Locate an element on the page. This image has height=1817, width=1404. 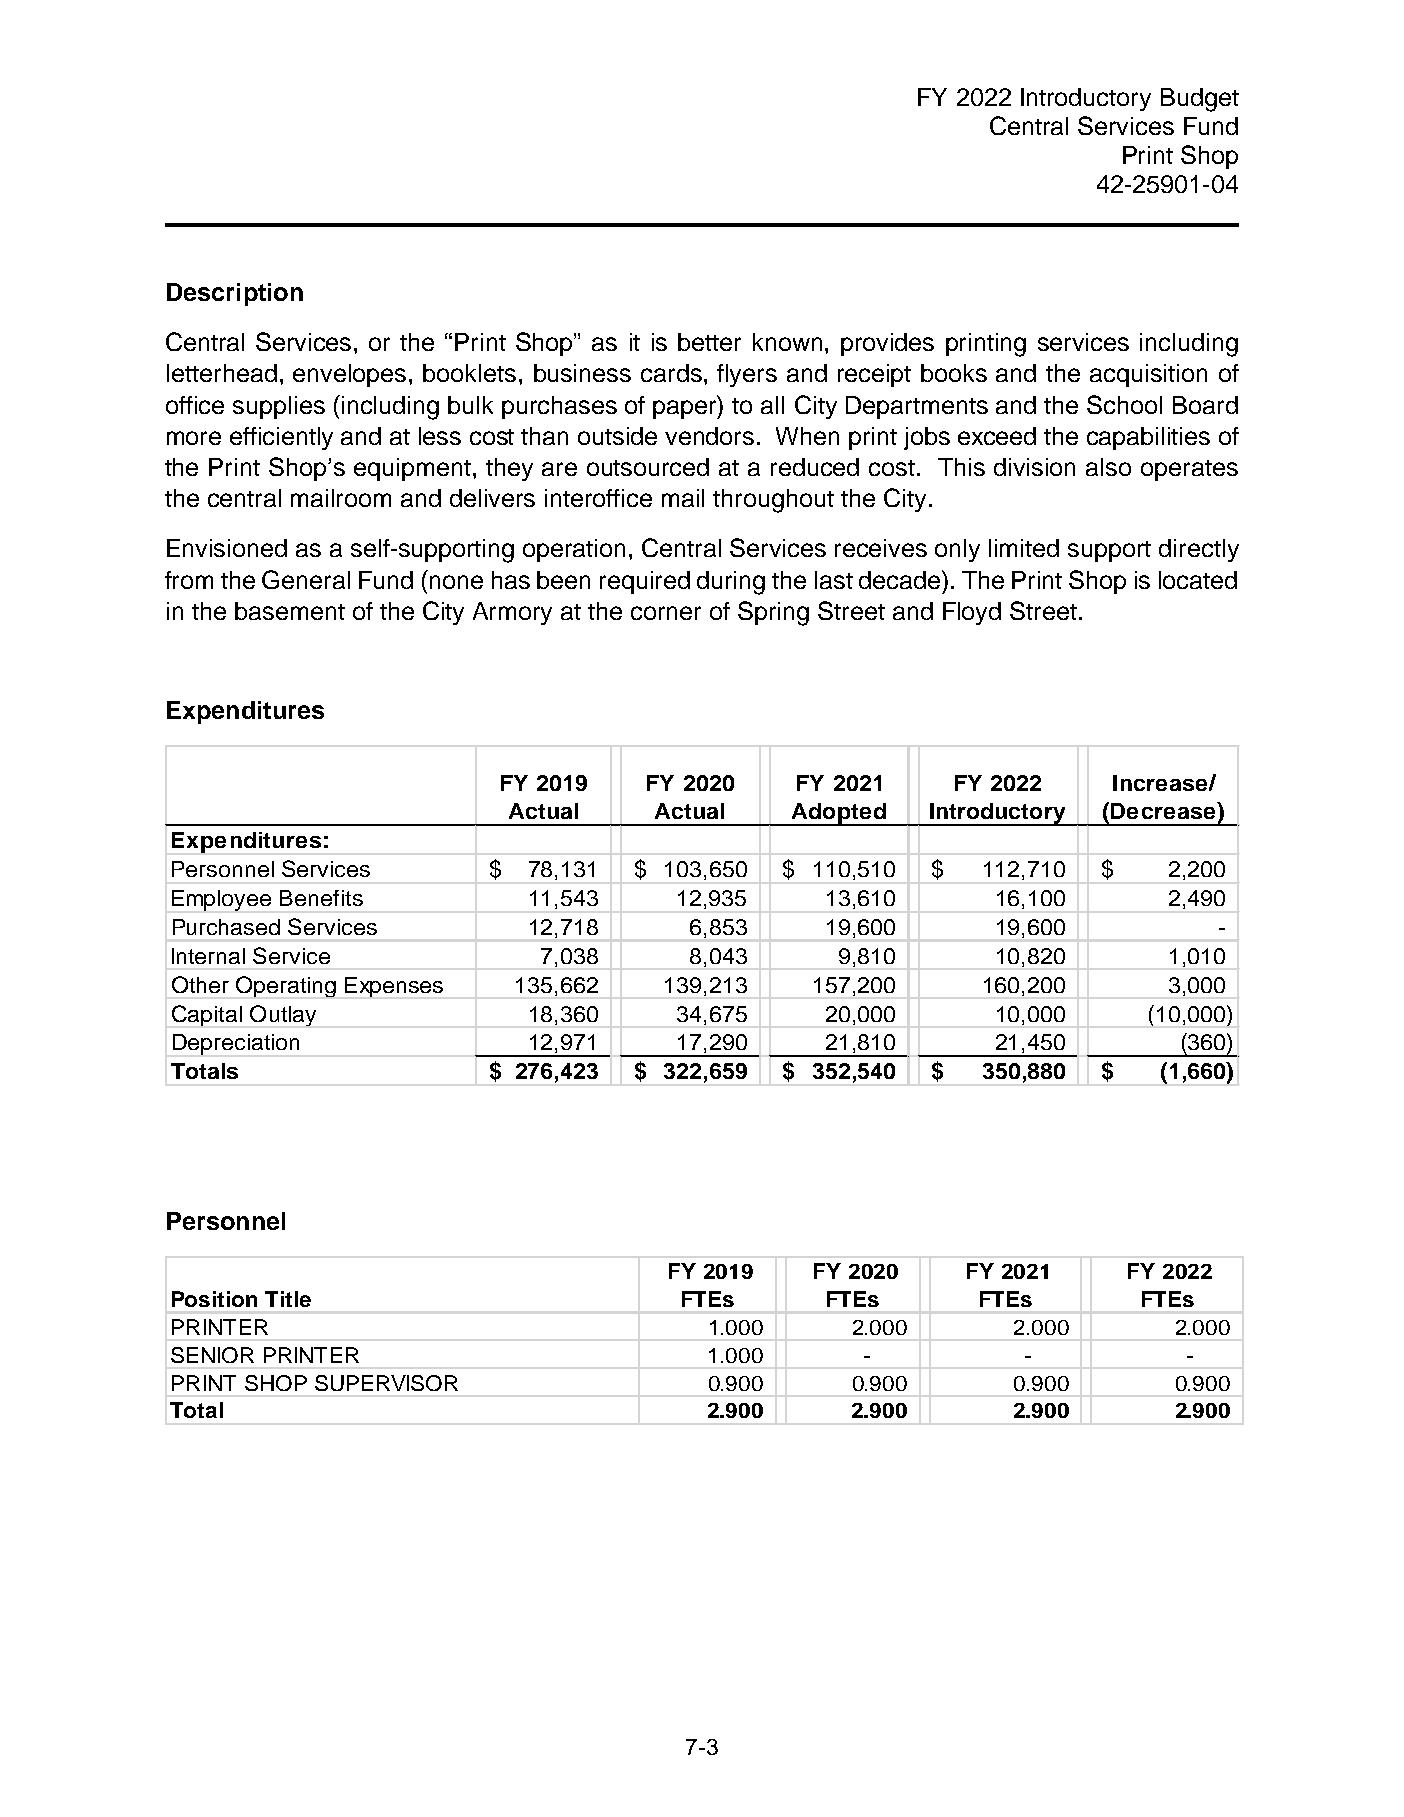
Budget is located at coordinates (1200, 100).
